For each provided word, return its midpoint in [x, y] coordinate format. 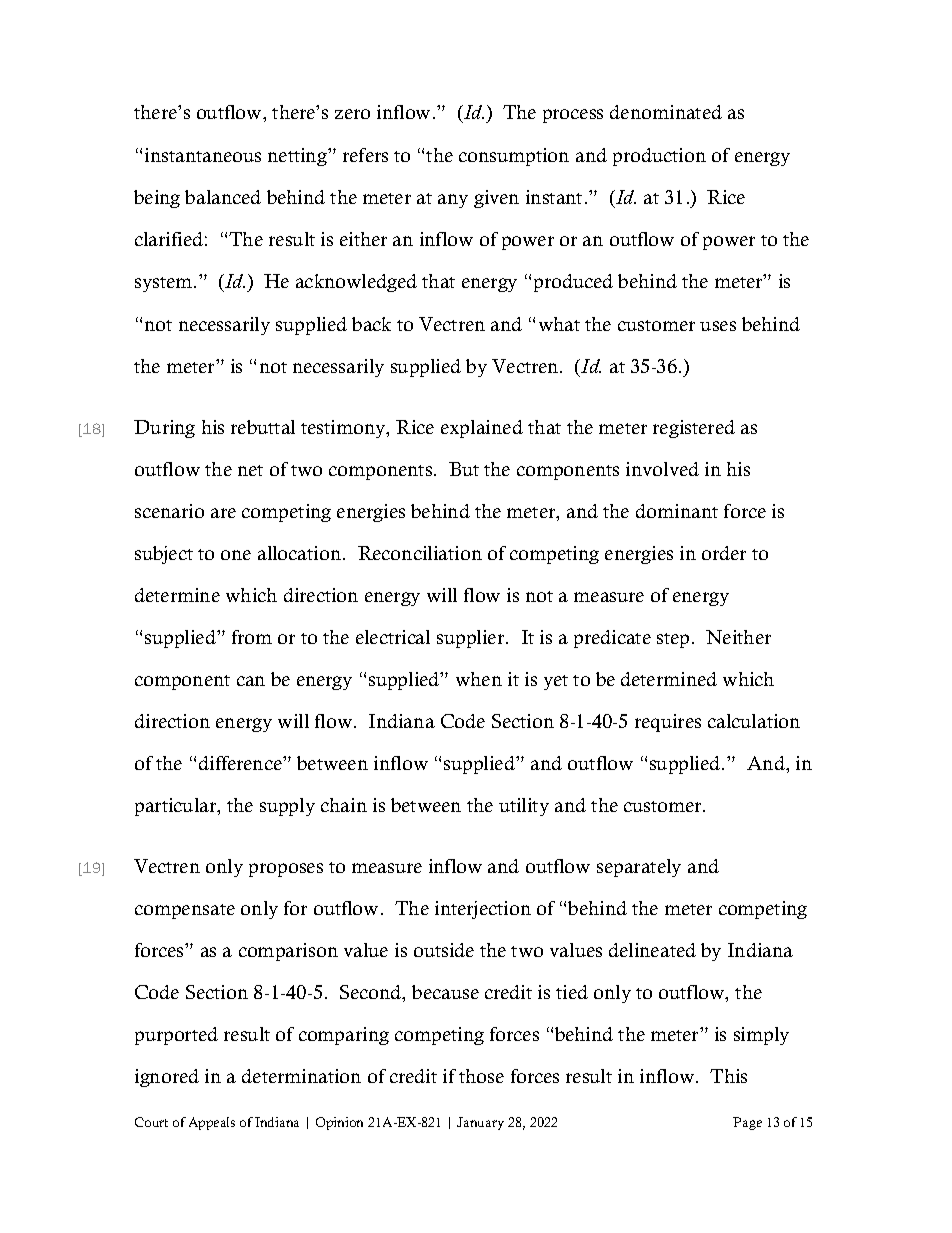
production [659, 157]
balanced [223, 197]
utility [524, 807]
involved [662, 469]
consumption [514, 157]
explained [482, 429]
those [481, 1076]
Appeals [212, 1123]
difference [241, 763]
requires [668, 723]
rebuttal [263, 427]
